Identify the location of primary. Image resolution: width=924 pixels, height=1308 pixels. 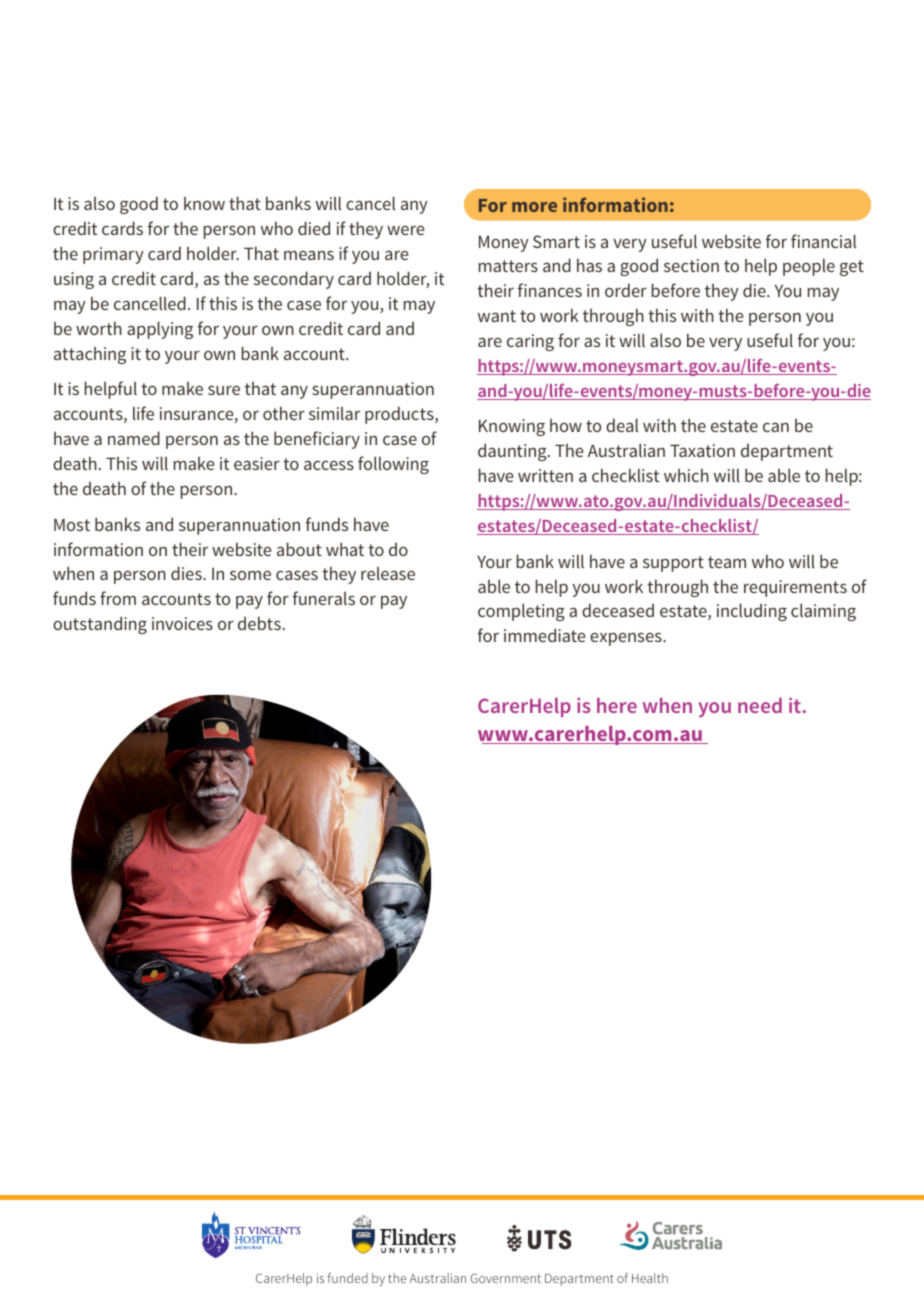
(113, 255).
